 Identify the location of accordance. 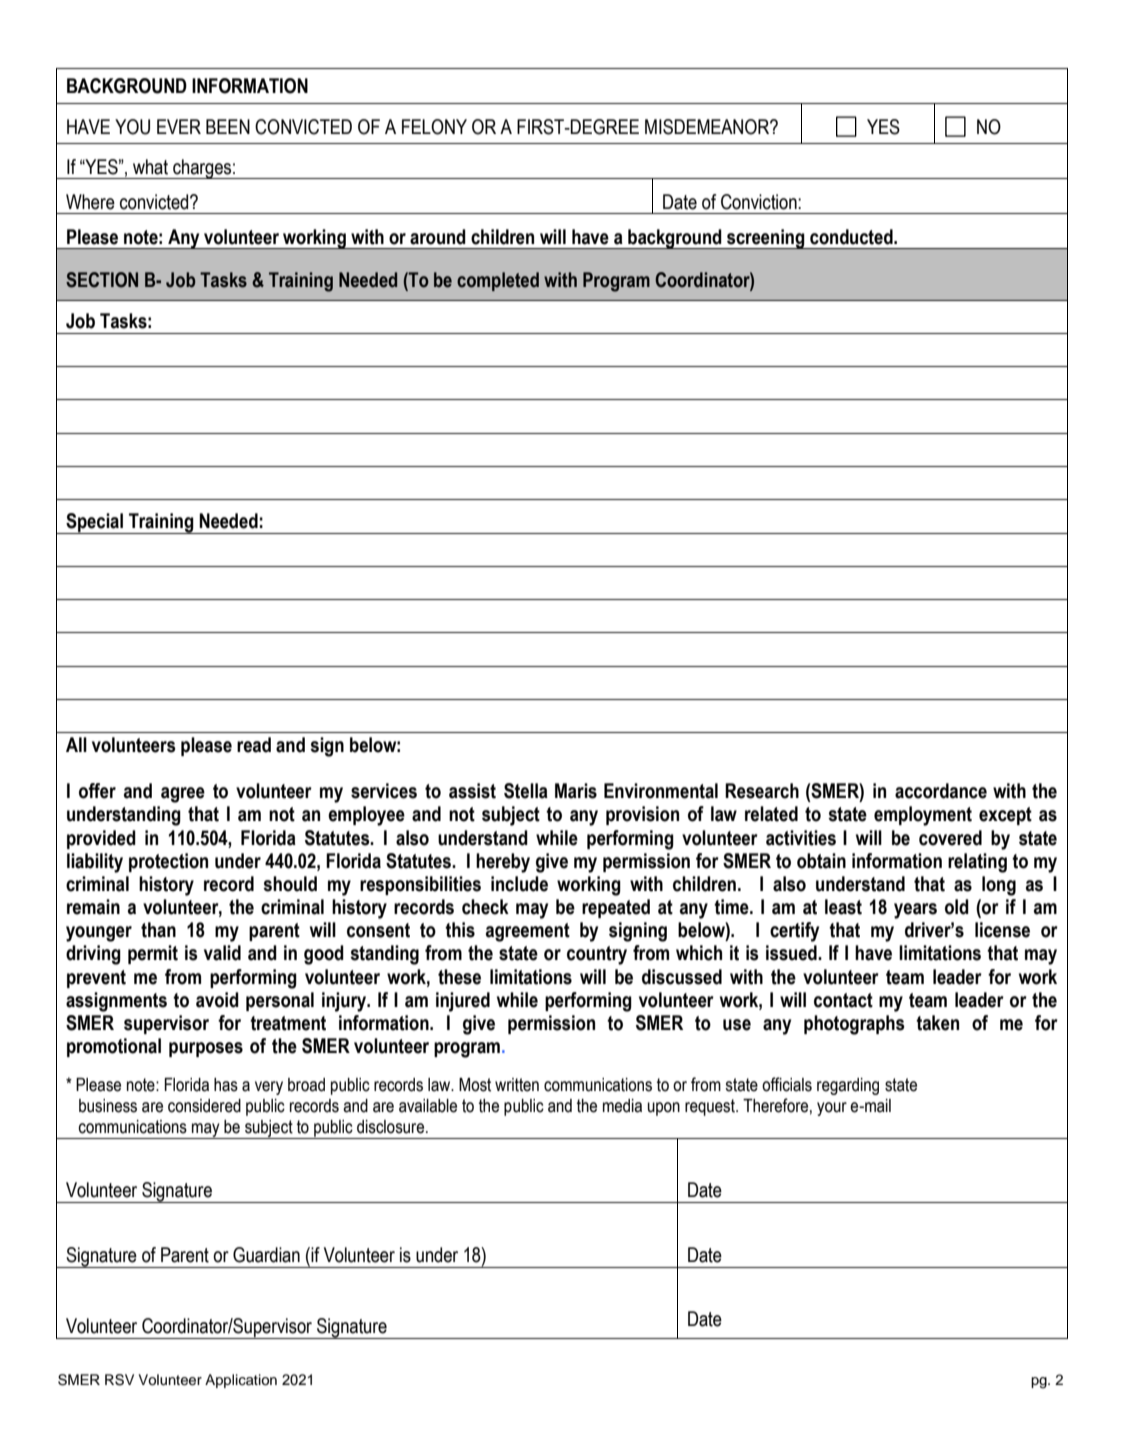
(941, 791).
